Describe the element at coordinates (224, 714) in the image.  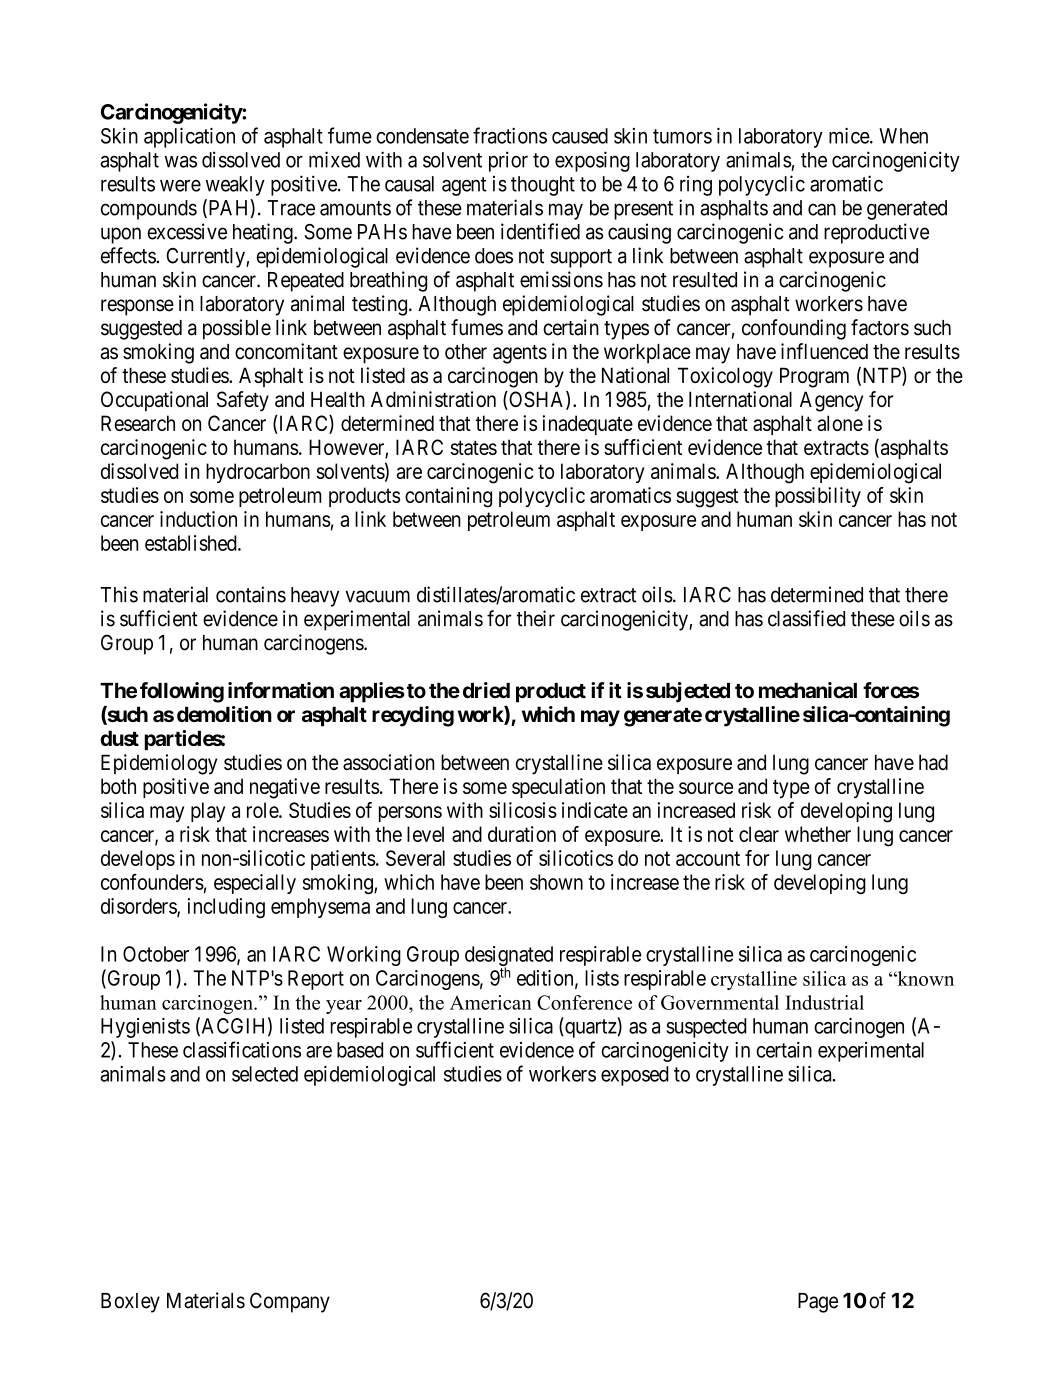
I see `demolition` at that location.
